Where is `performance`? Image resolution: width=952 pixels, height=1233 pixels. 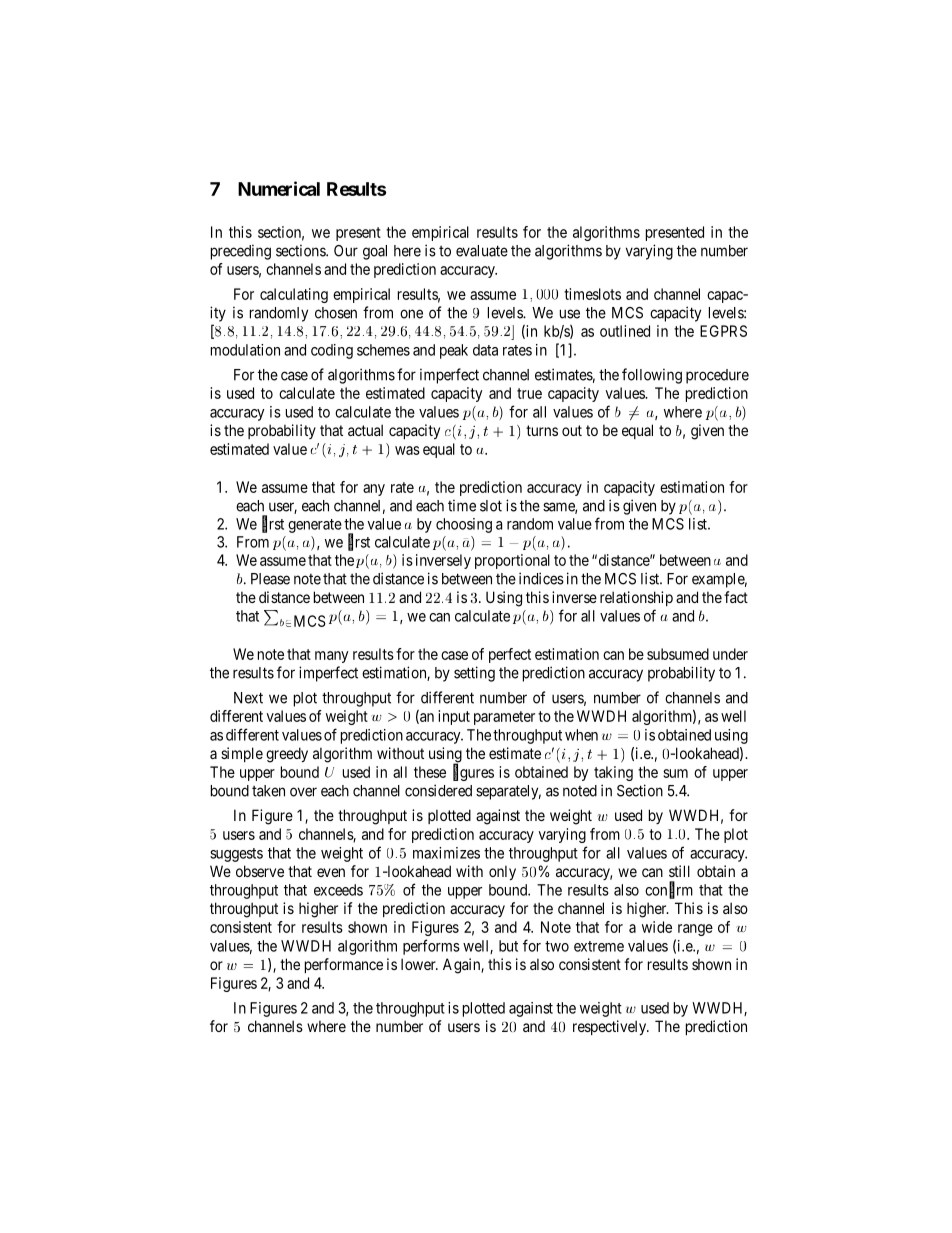
performance is located at coordinates (344, 965).
